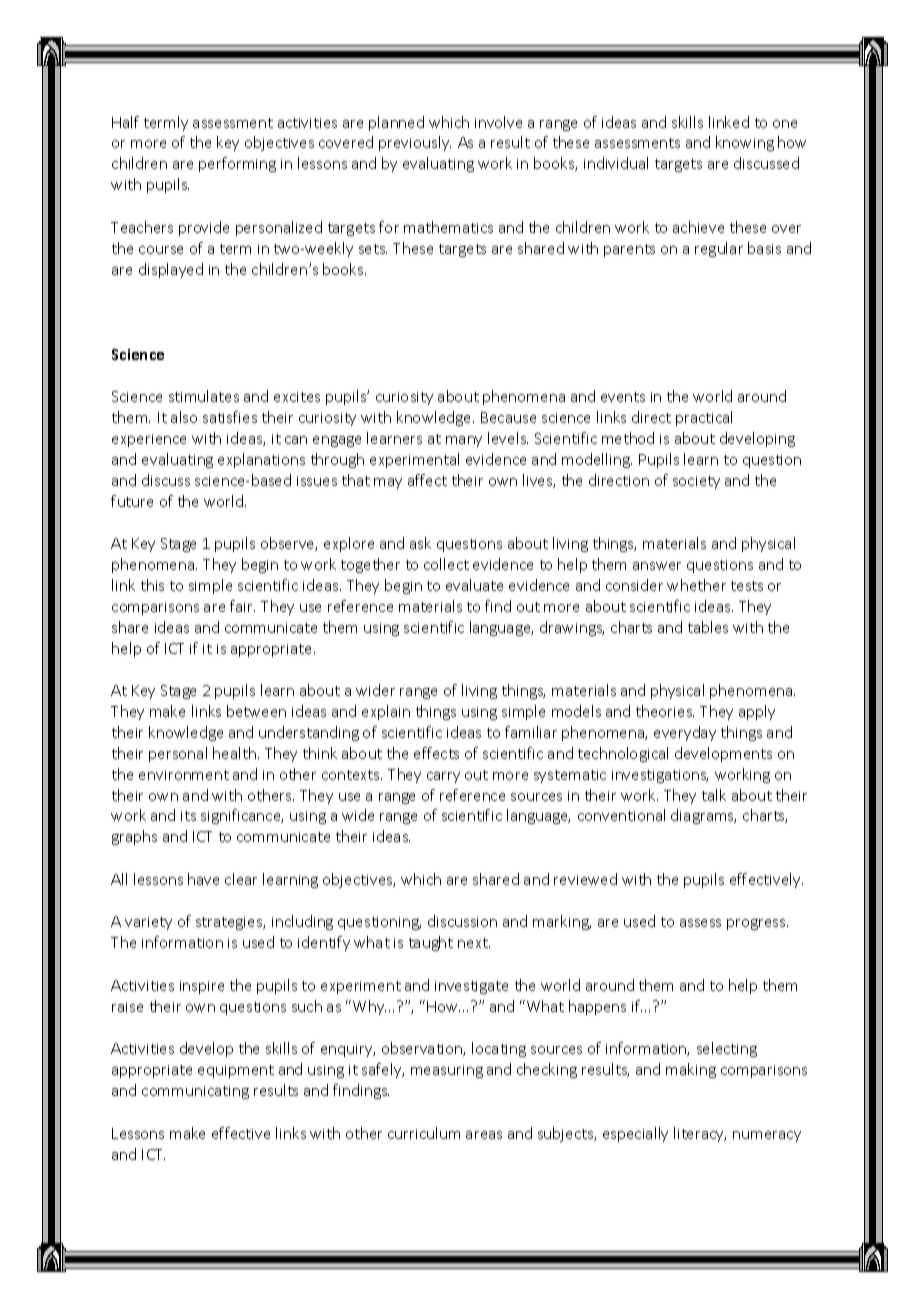 The image size is (924, 1308). Describe the element at coordinates (700, 1134) in the screenshot. I see `literacy` at that location.
